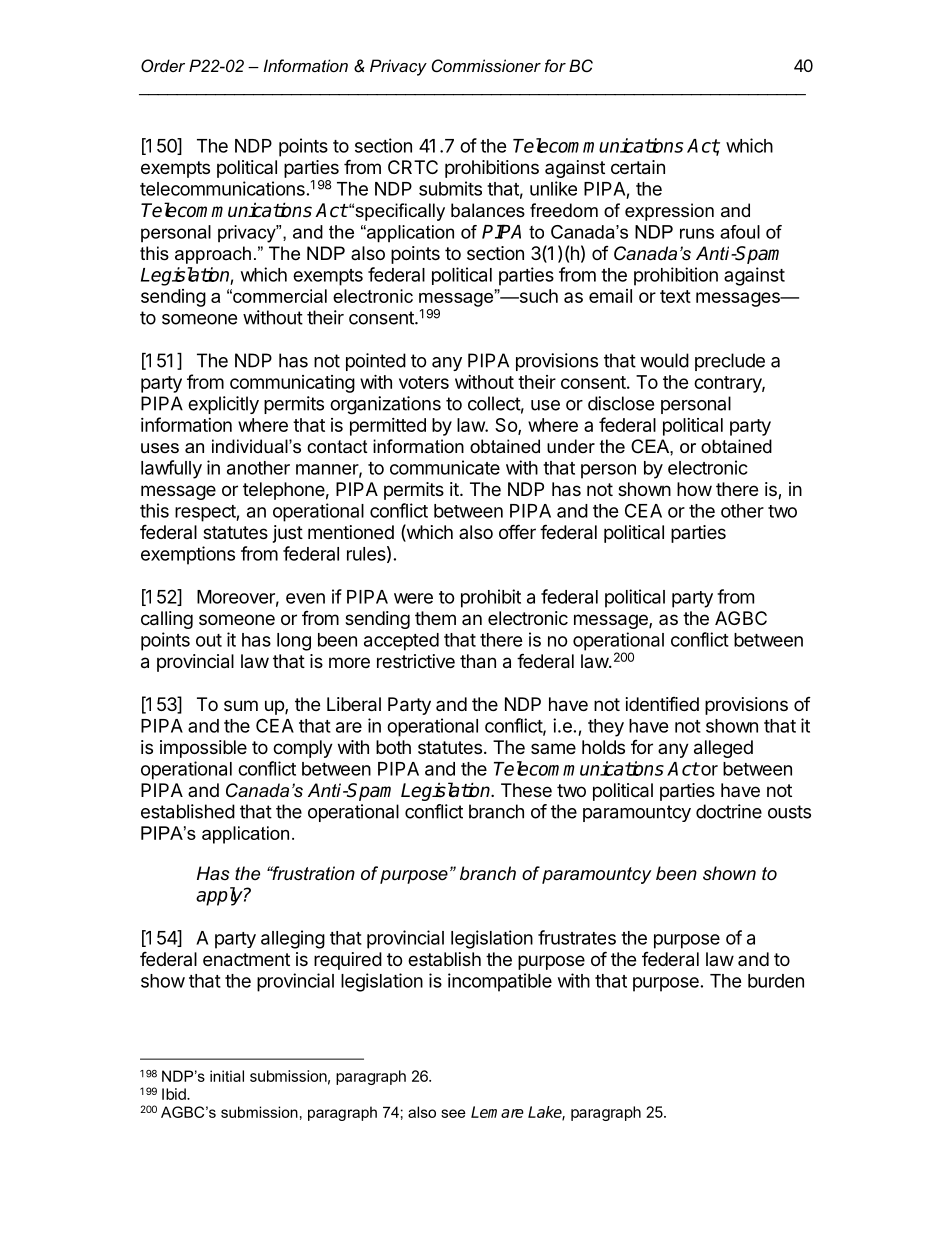 The height and width of the screenshot is (1233, 952). Describe the element at coordinates (435, 618) in the screenshot. I see `them` at that location.
